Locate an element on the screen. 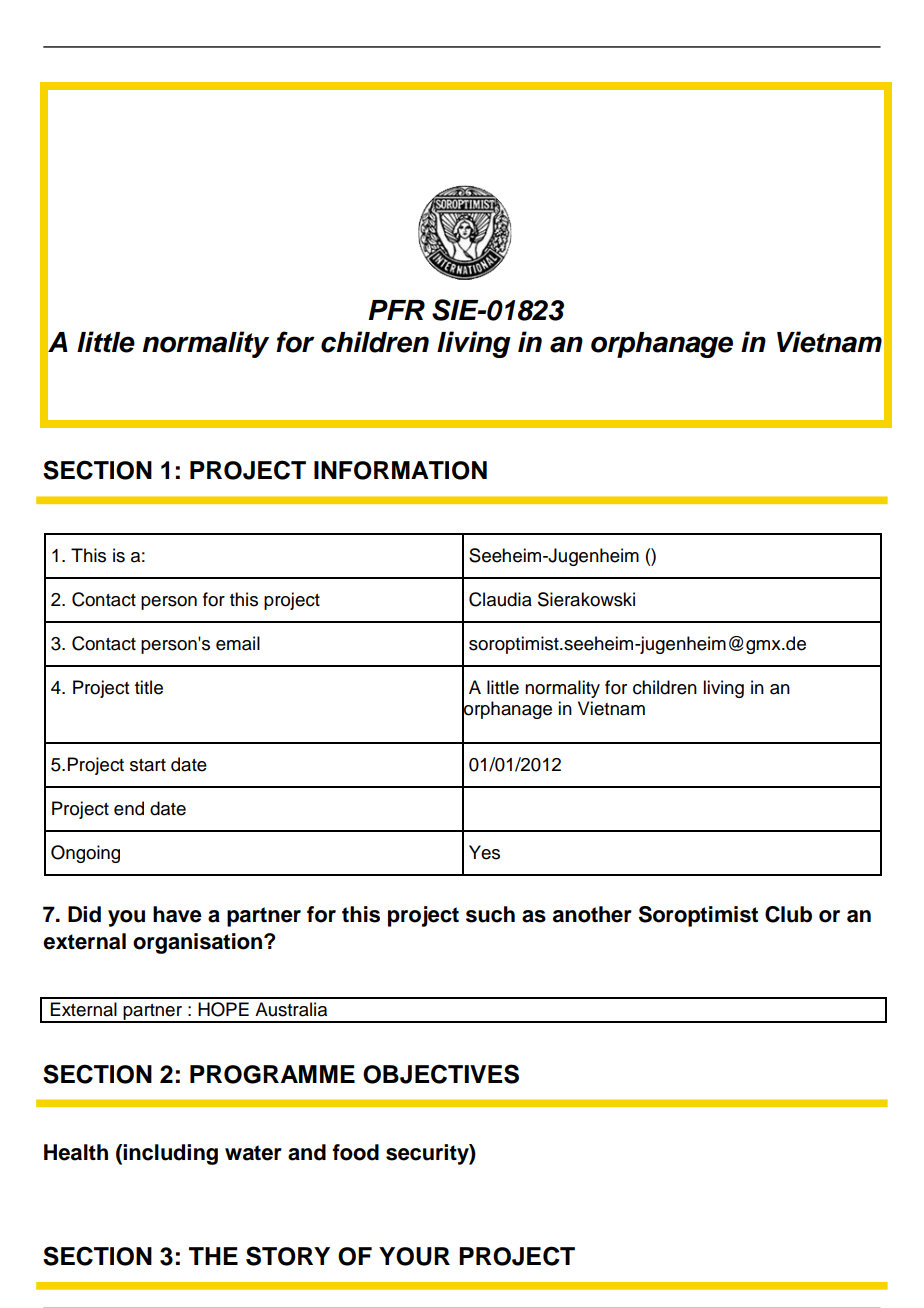  YOUR is located at coordinates (414, 1256).
